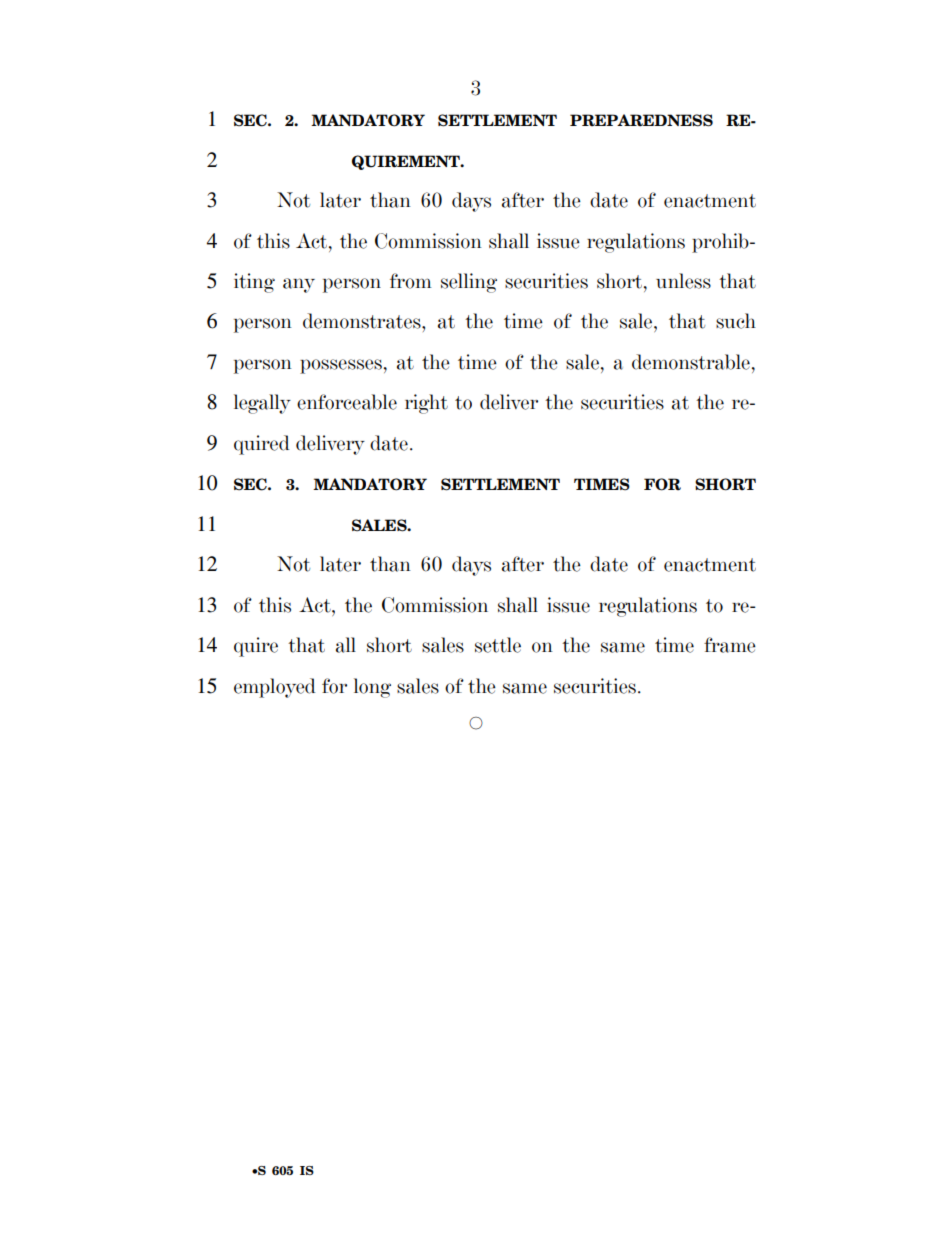 The height and width of the screenshot is (1233, 952). What do you see at coordinates (691, 362) in the screenshot?
I see `demonstrable` at bounding box center [691, 362].
